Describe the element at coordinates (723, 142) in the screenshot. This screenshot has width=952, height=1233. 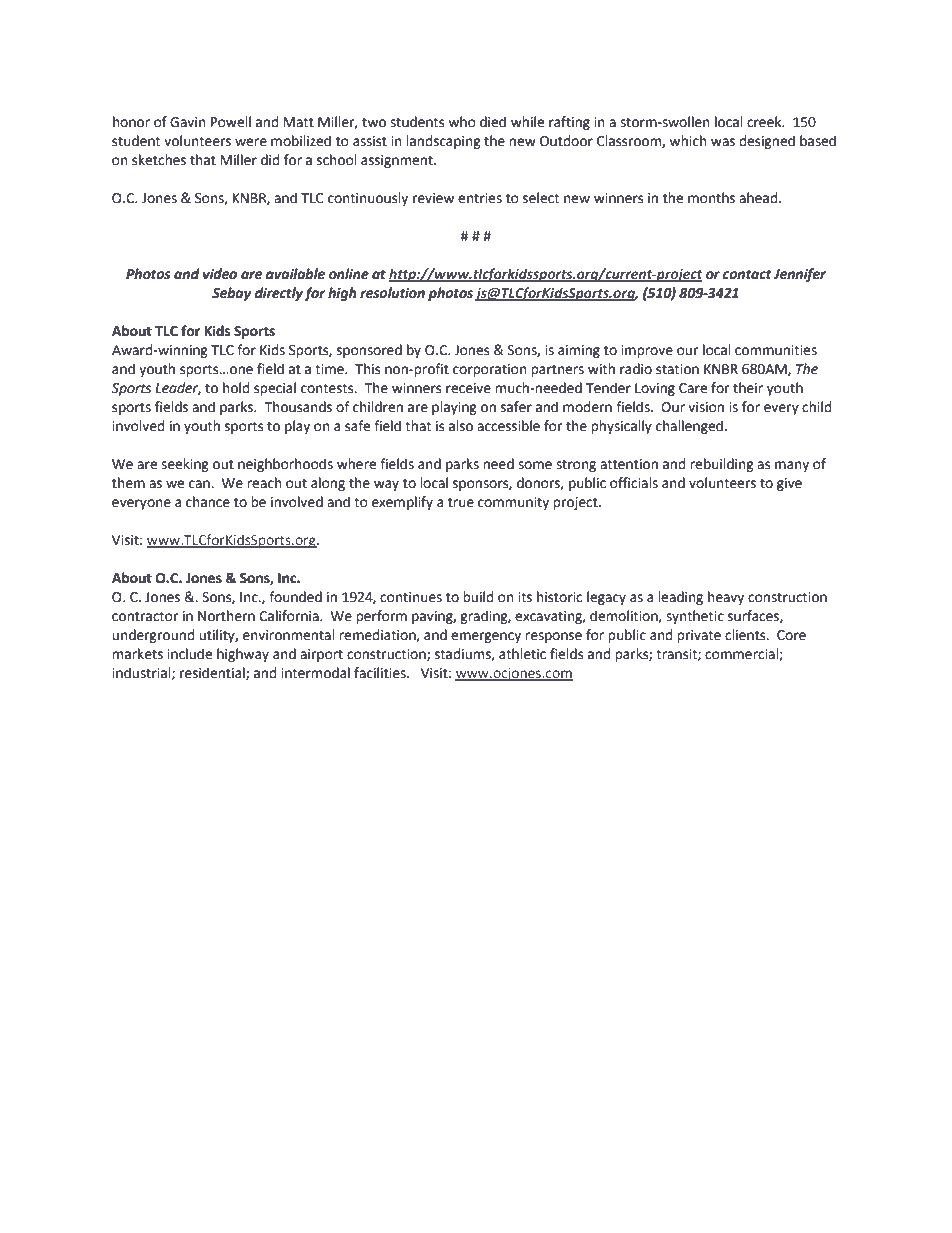
I see `was` at that location.
